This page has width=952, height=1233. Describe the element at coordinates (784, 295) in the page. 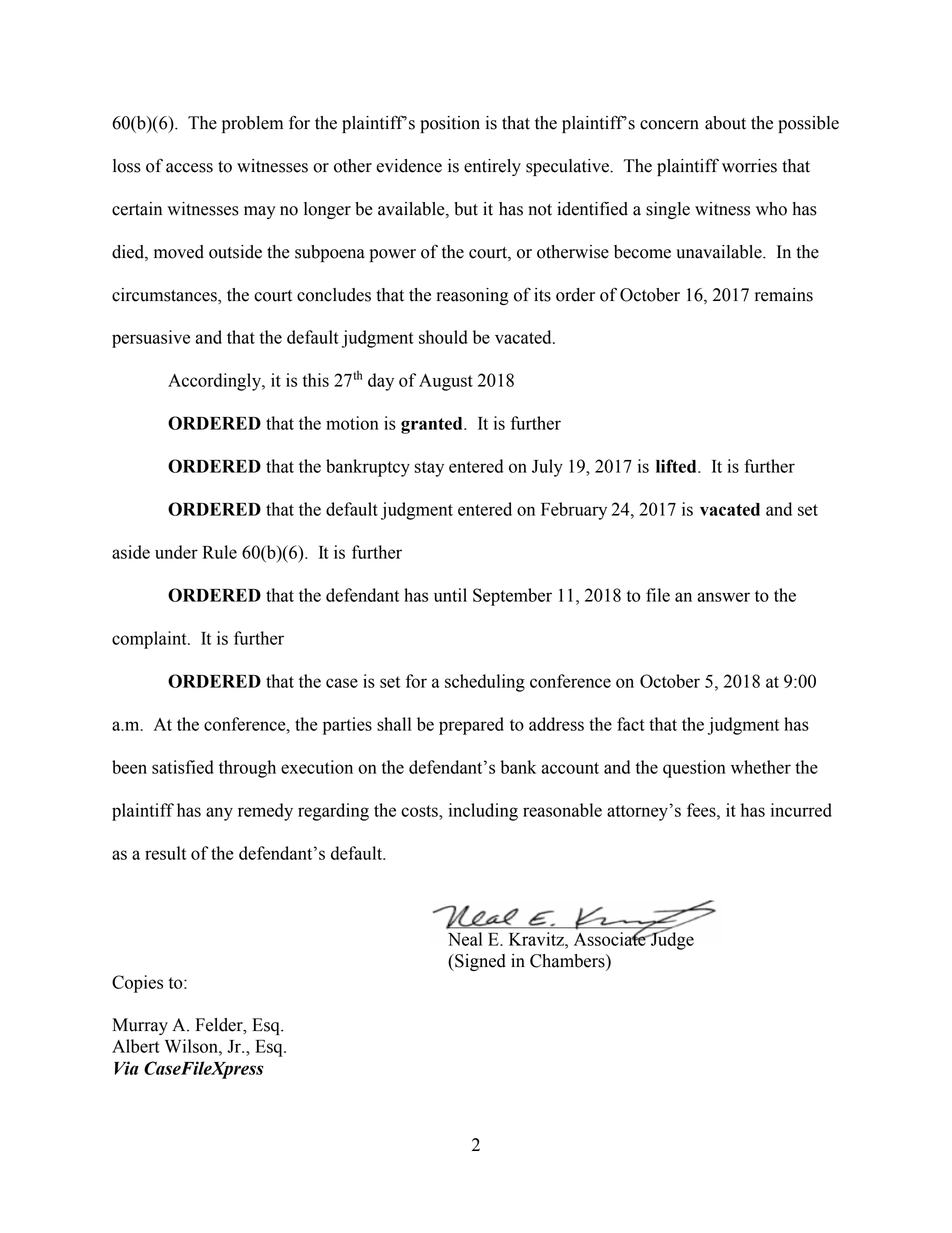

I see `remains` at that location.
